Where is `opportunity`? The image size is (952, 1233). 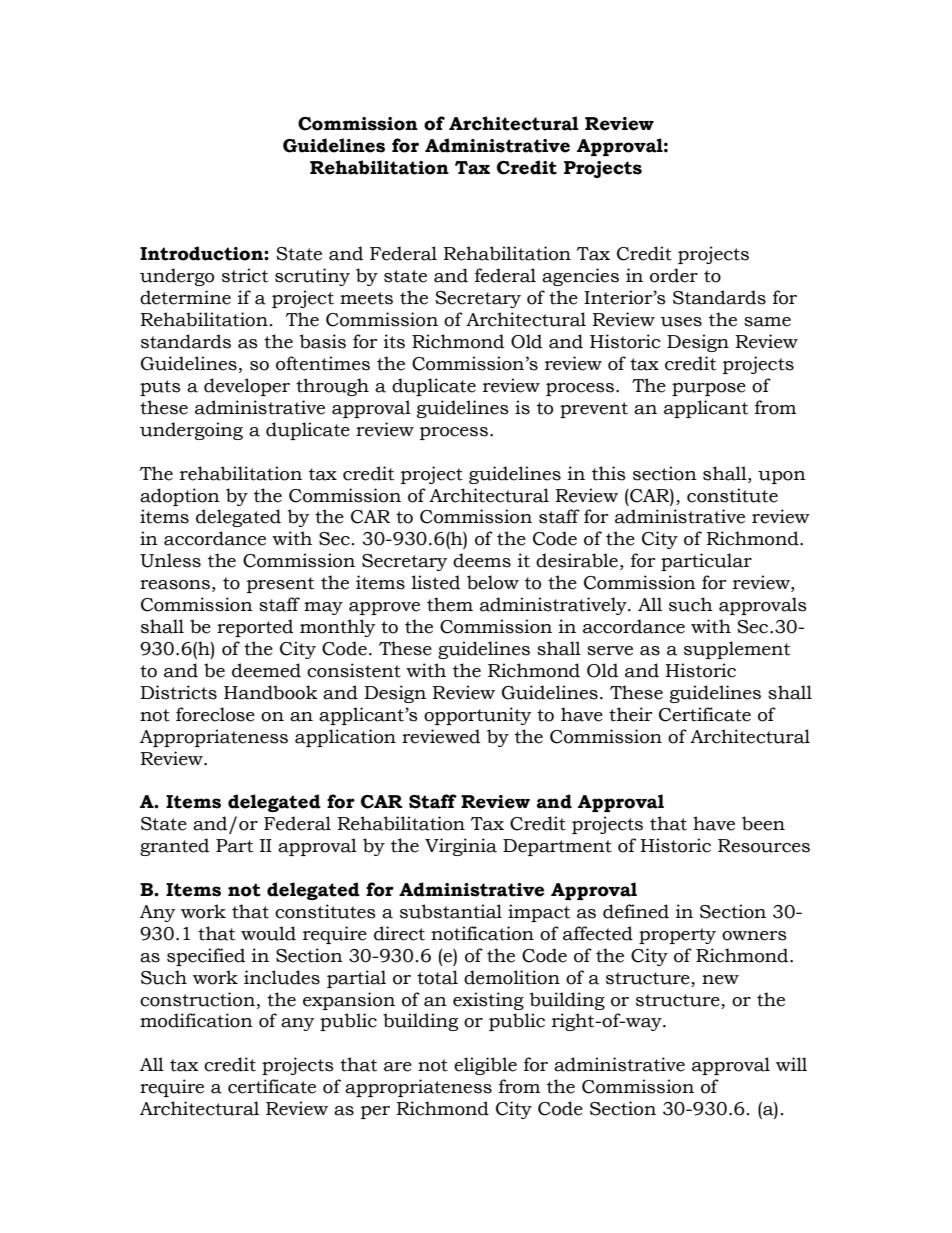 opportunity is located at coordinates (478, 716).
